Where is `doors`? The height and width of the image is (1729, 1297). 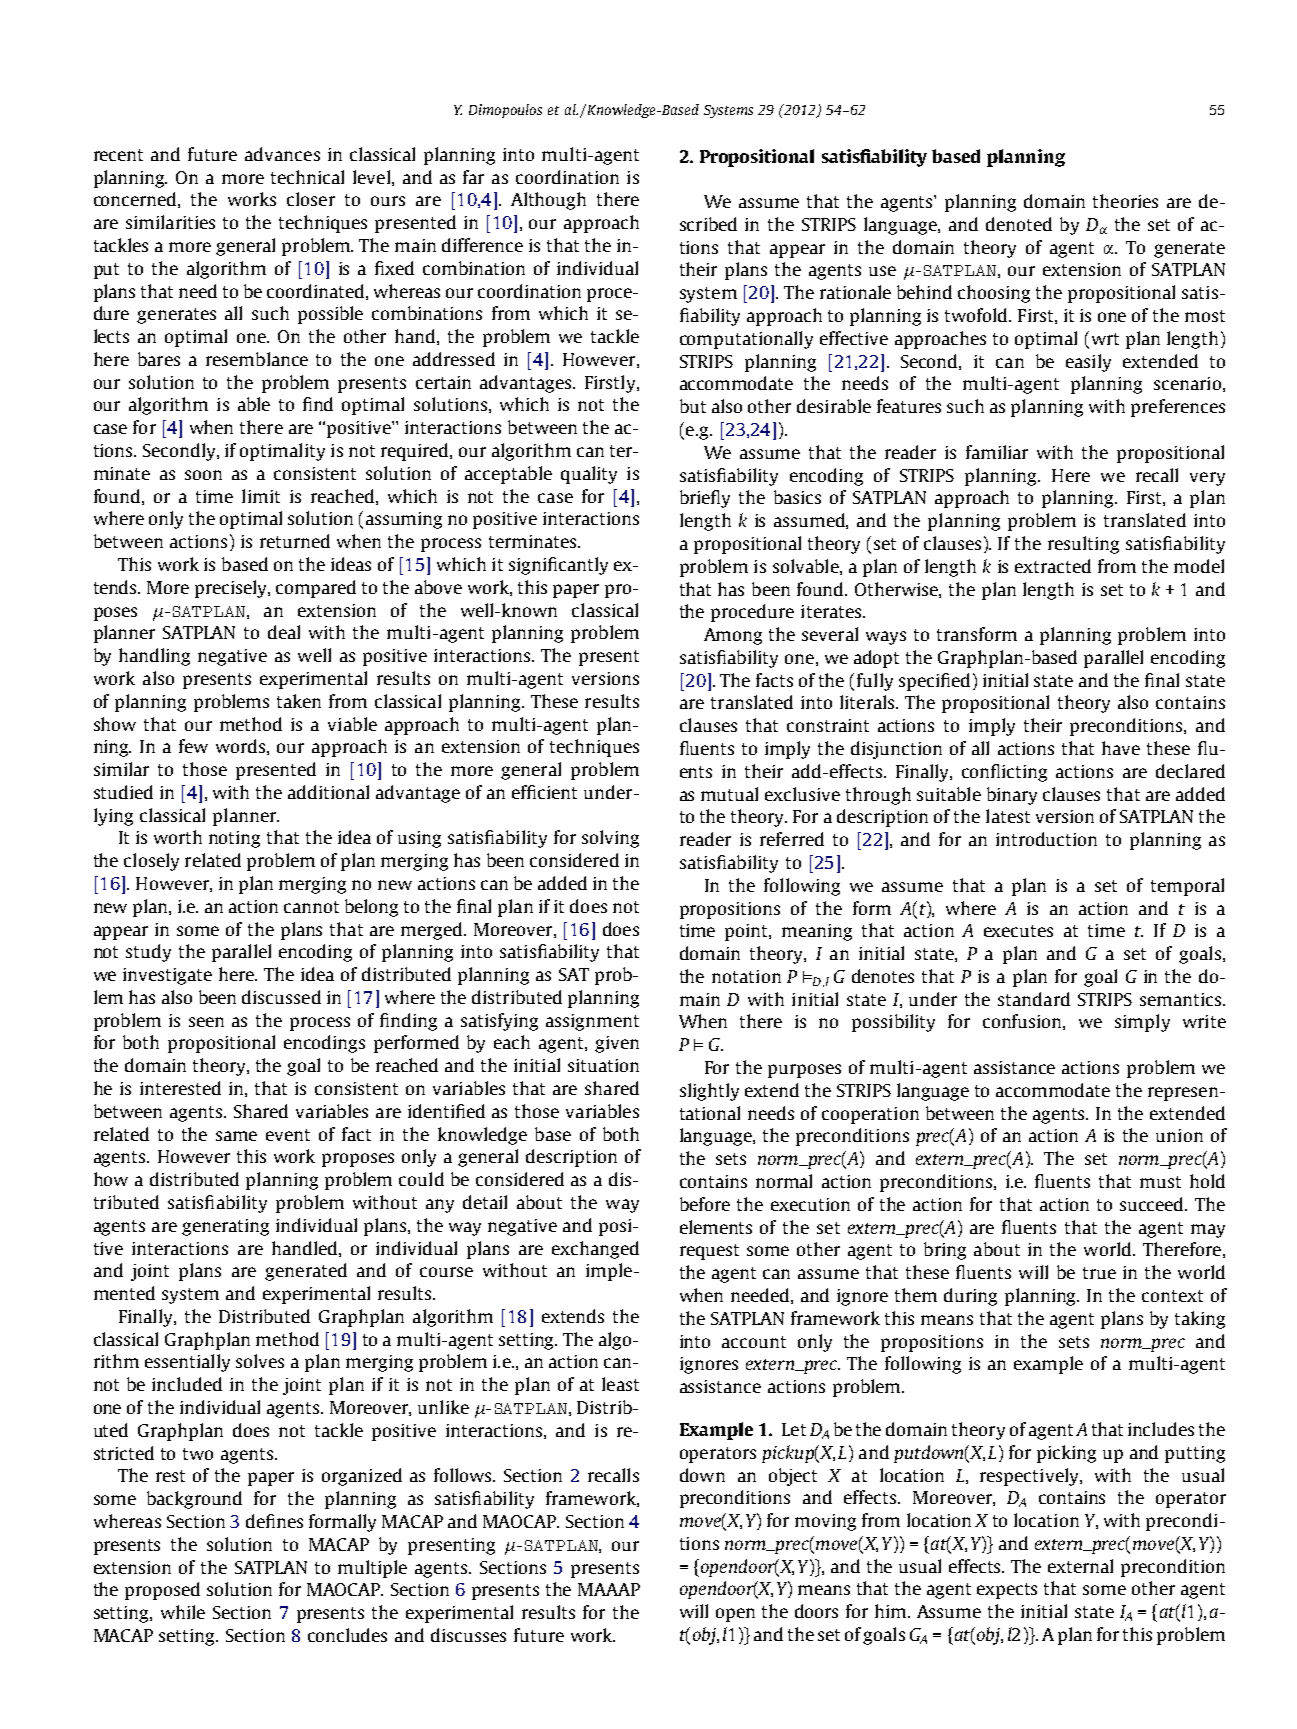 doors is located at coordinates (816, 1611).
